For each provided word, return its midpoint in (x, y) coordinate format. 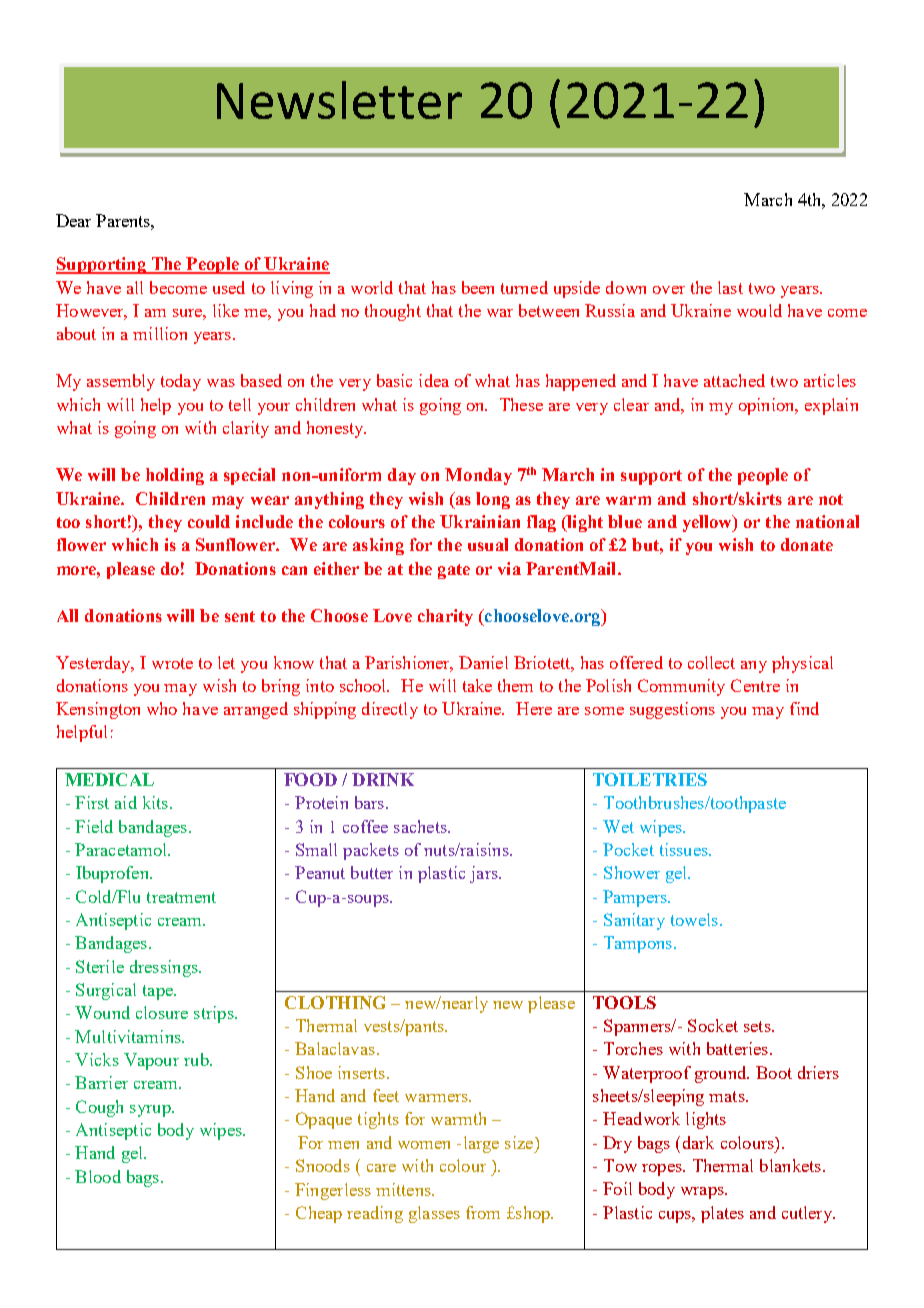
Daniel (483, 662)
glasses (434, 1214)
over (669, 290)
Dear (73, 220)
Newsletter (339, 100)
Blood (98, 1176)
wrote (172, 663)
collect (711, 662)
